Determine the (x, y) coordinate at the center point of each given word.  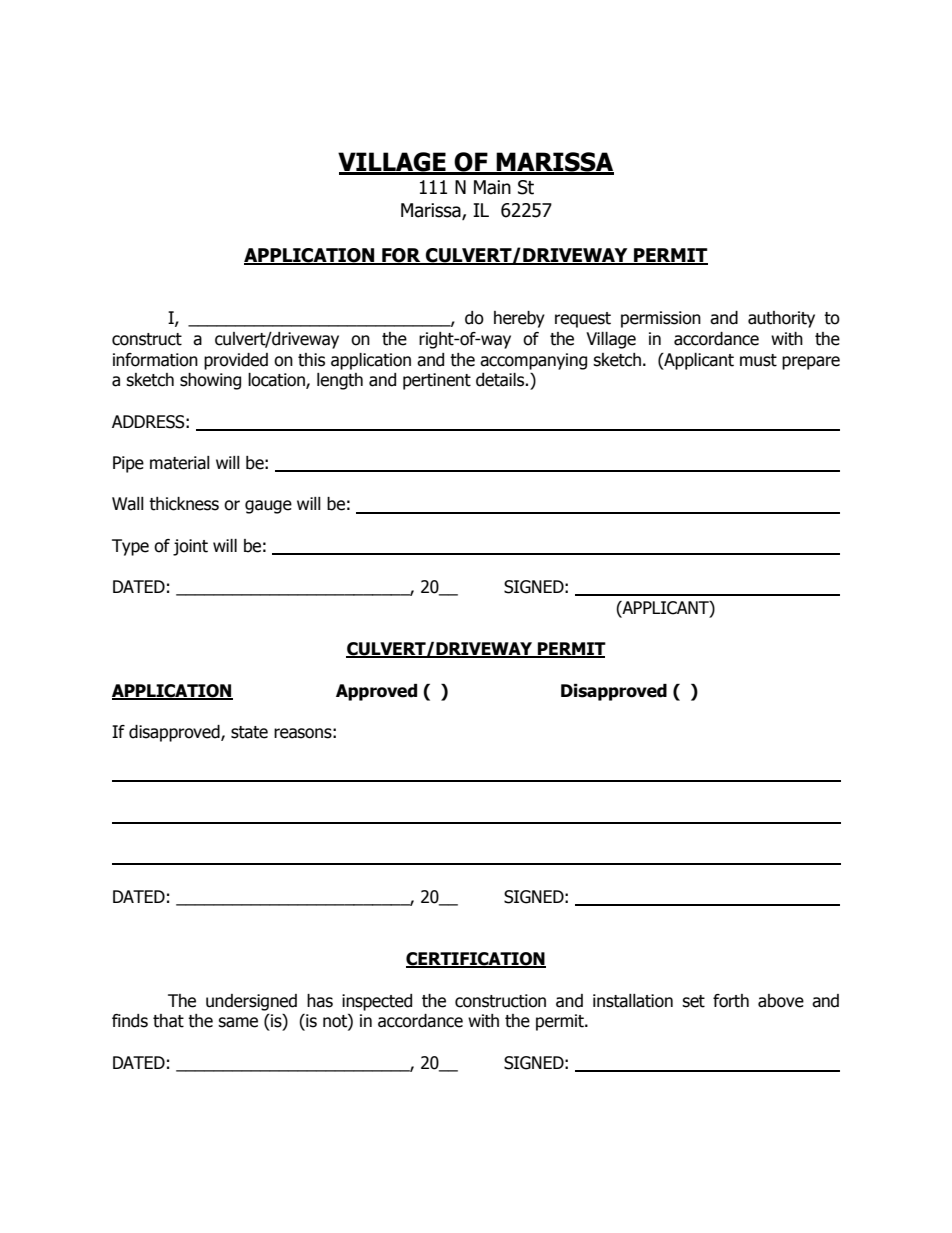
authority (781, 319)
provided (236, 361)
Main (492, 187)
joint (190, 547)
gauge (268, 507)
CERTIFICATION (476, 960)
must (758, 360)
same (238, 1022)
